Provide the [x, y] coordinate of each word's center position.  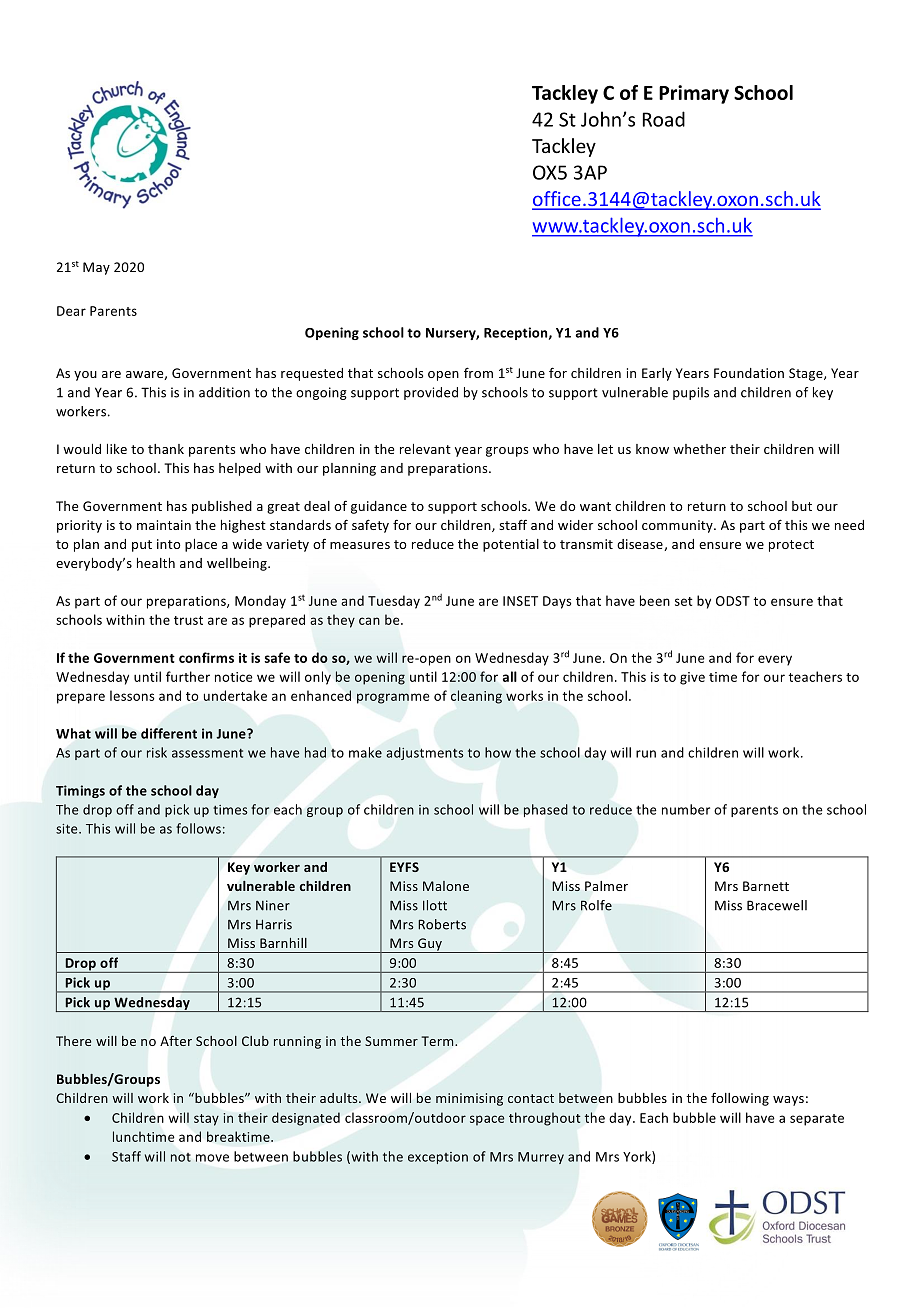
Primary [694, 94]
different [169, 733]
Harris [274, 924]
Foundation [749, 373]
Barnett [766, 886]
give [692, 678]
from [478, 372]
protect [791, 546]
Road [664, 119]
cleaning [476, 697]
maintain [164, 525]
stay [206, 1120]
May [96, 268]
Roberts [442, 924]
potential [511, 545]
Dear [71, 311]
